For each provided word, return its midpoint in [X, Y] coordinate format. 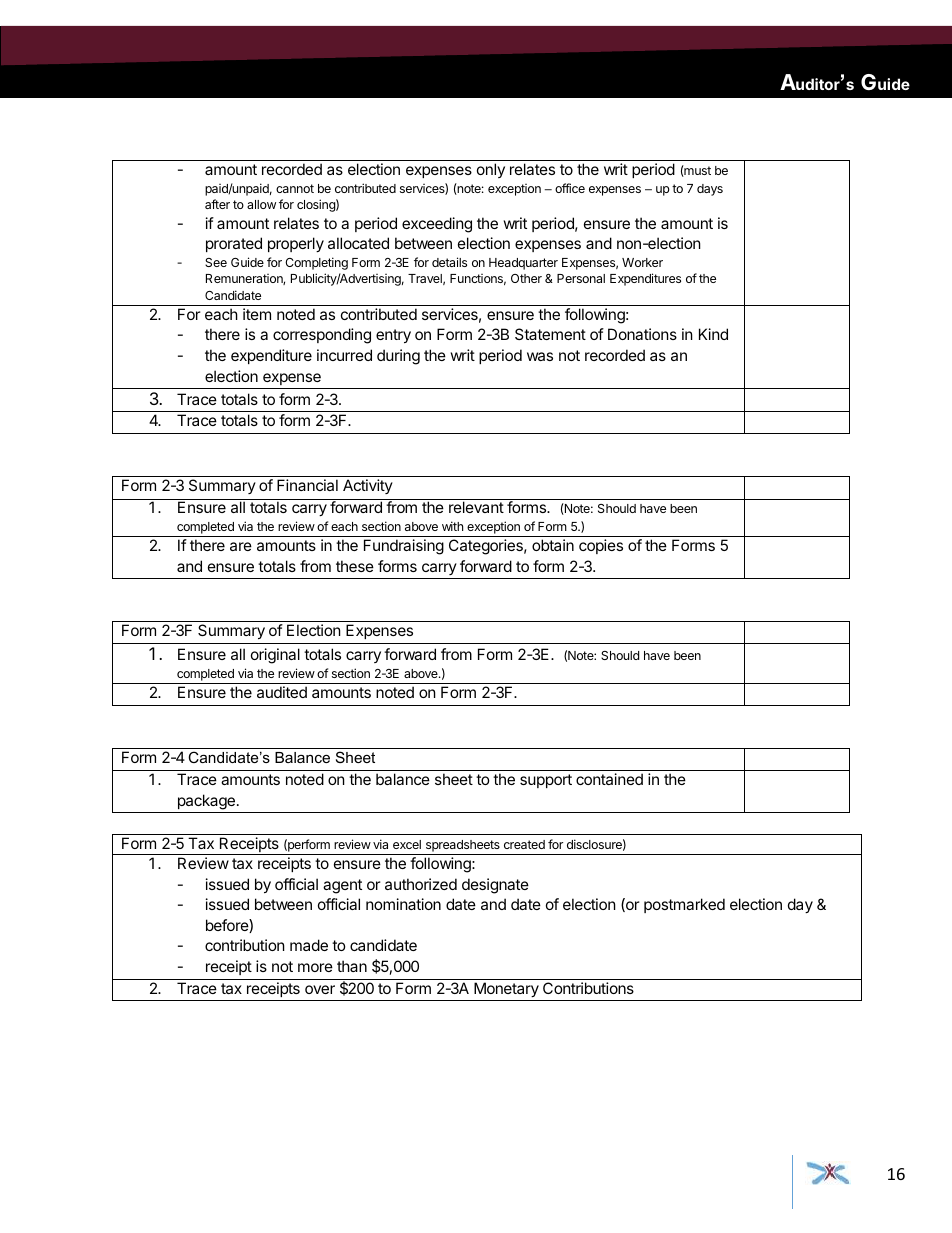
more [315, 967]
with [452, 526]
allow [261, 204]
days [710, 190]
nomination [403, 904]
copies [601, 546]
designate [495, 886]
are [241, 546]
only [491, 170]
